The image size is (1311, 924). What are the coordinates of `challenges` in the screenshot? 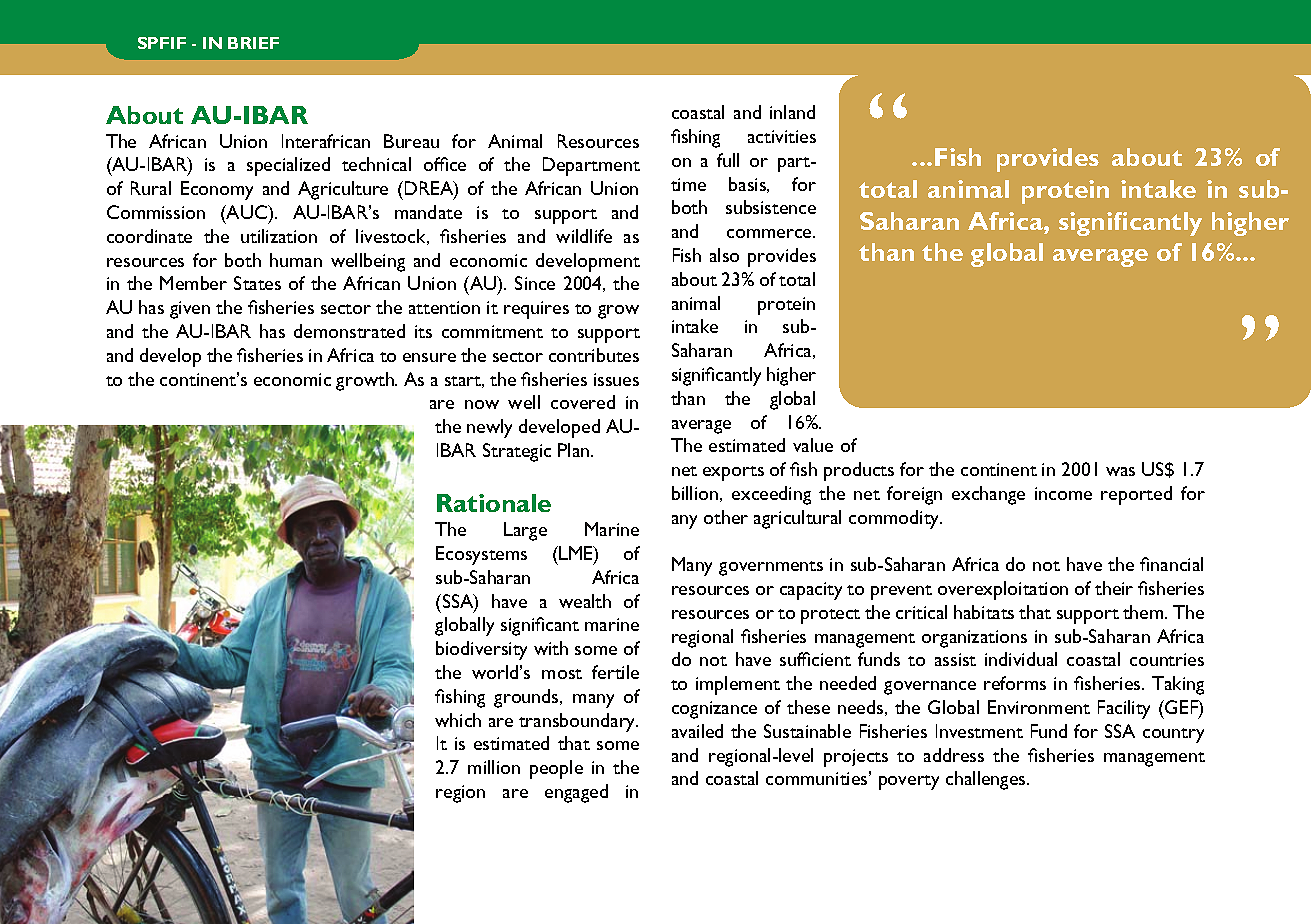 It's located at (987, 780).
